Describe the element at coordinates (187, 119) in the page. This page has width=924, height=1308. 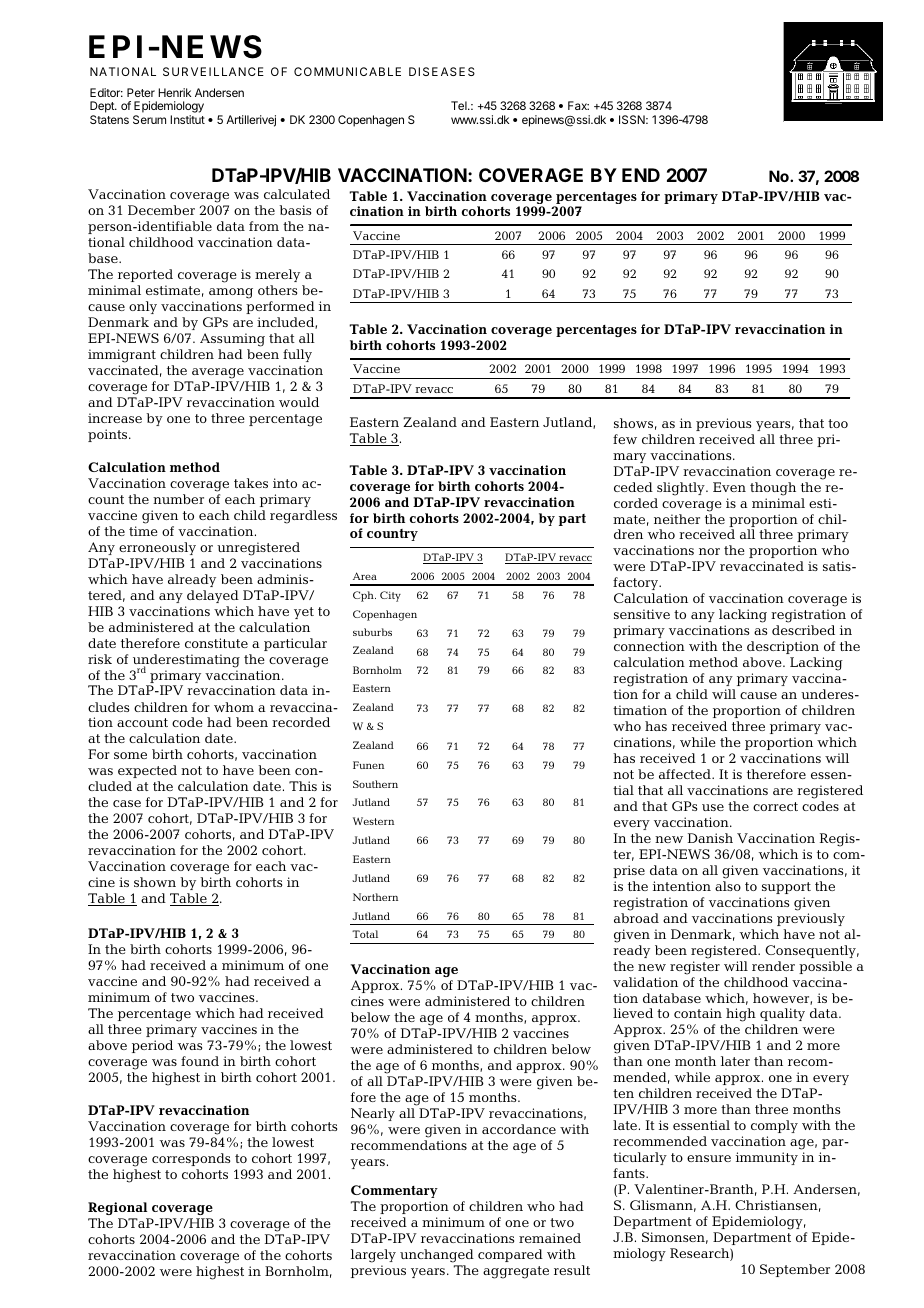
I see `Institut` at that location.
